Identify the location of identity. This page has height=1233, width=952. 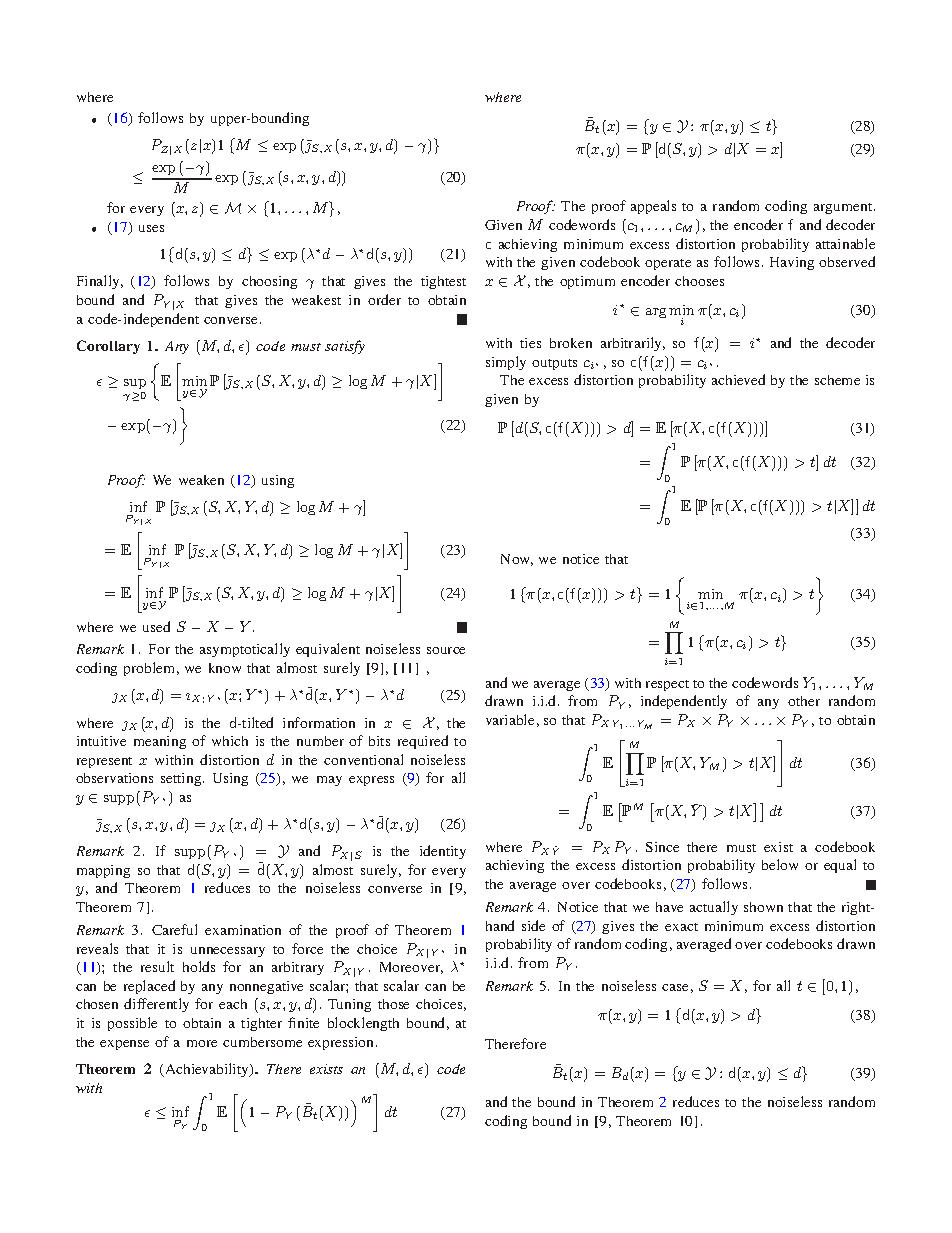
(443, 852).
